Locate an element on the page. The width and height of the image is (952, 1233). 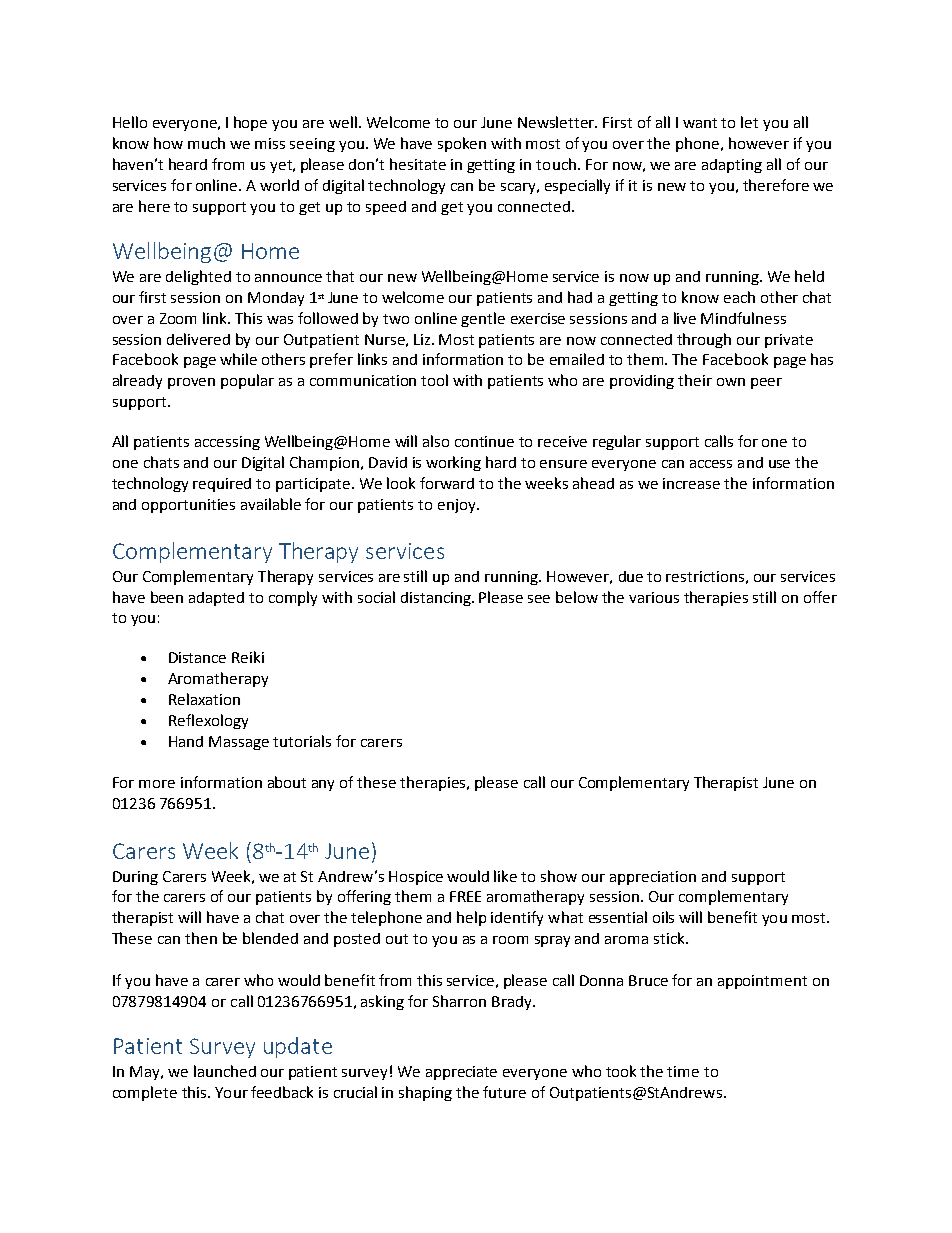
various is located at coordinates (654, 597).
